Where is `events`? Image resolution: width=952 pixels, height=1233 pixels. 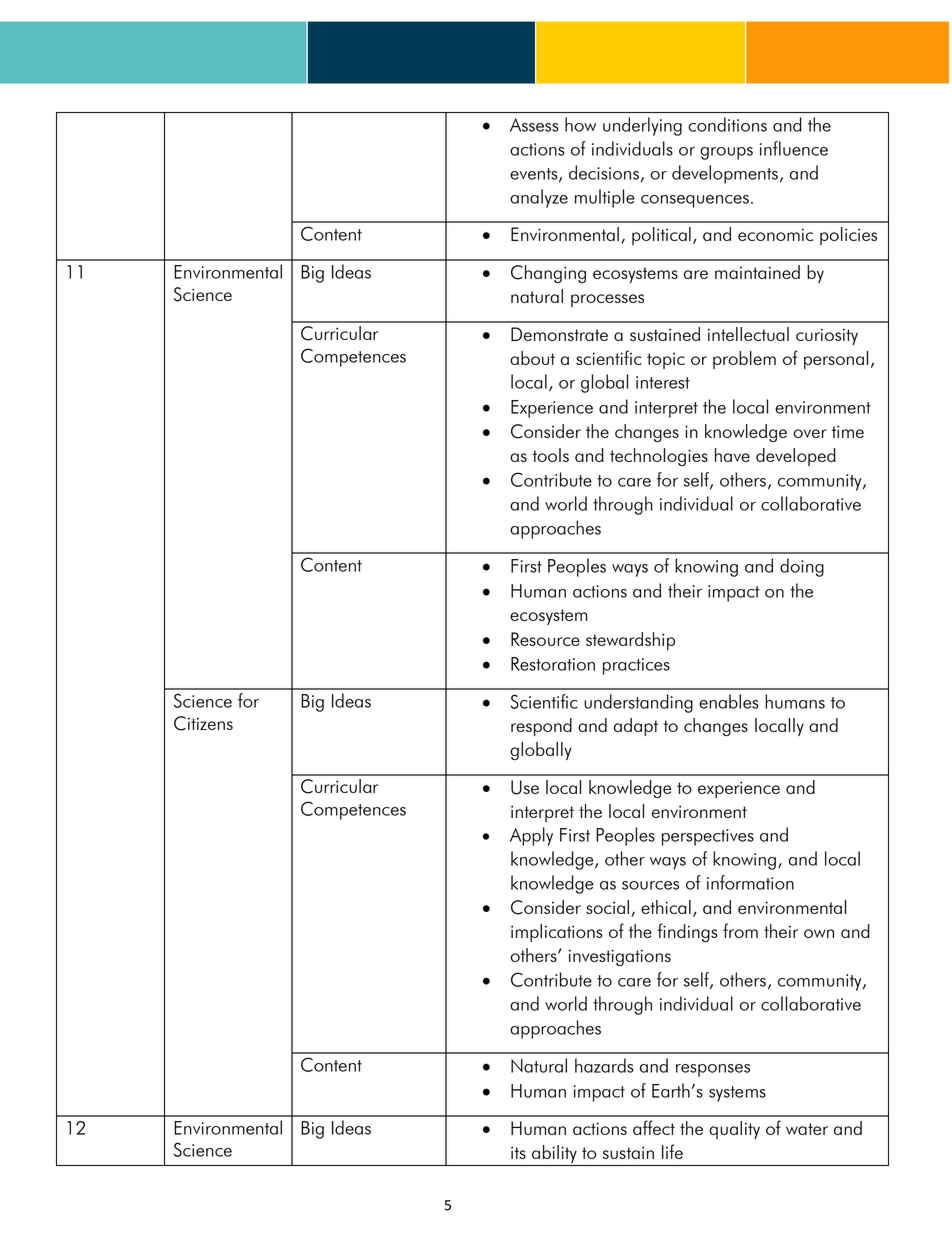 events is located at coordinates (535, 175).
